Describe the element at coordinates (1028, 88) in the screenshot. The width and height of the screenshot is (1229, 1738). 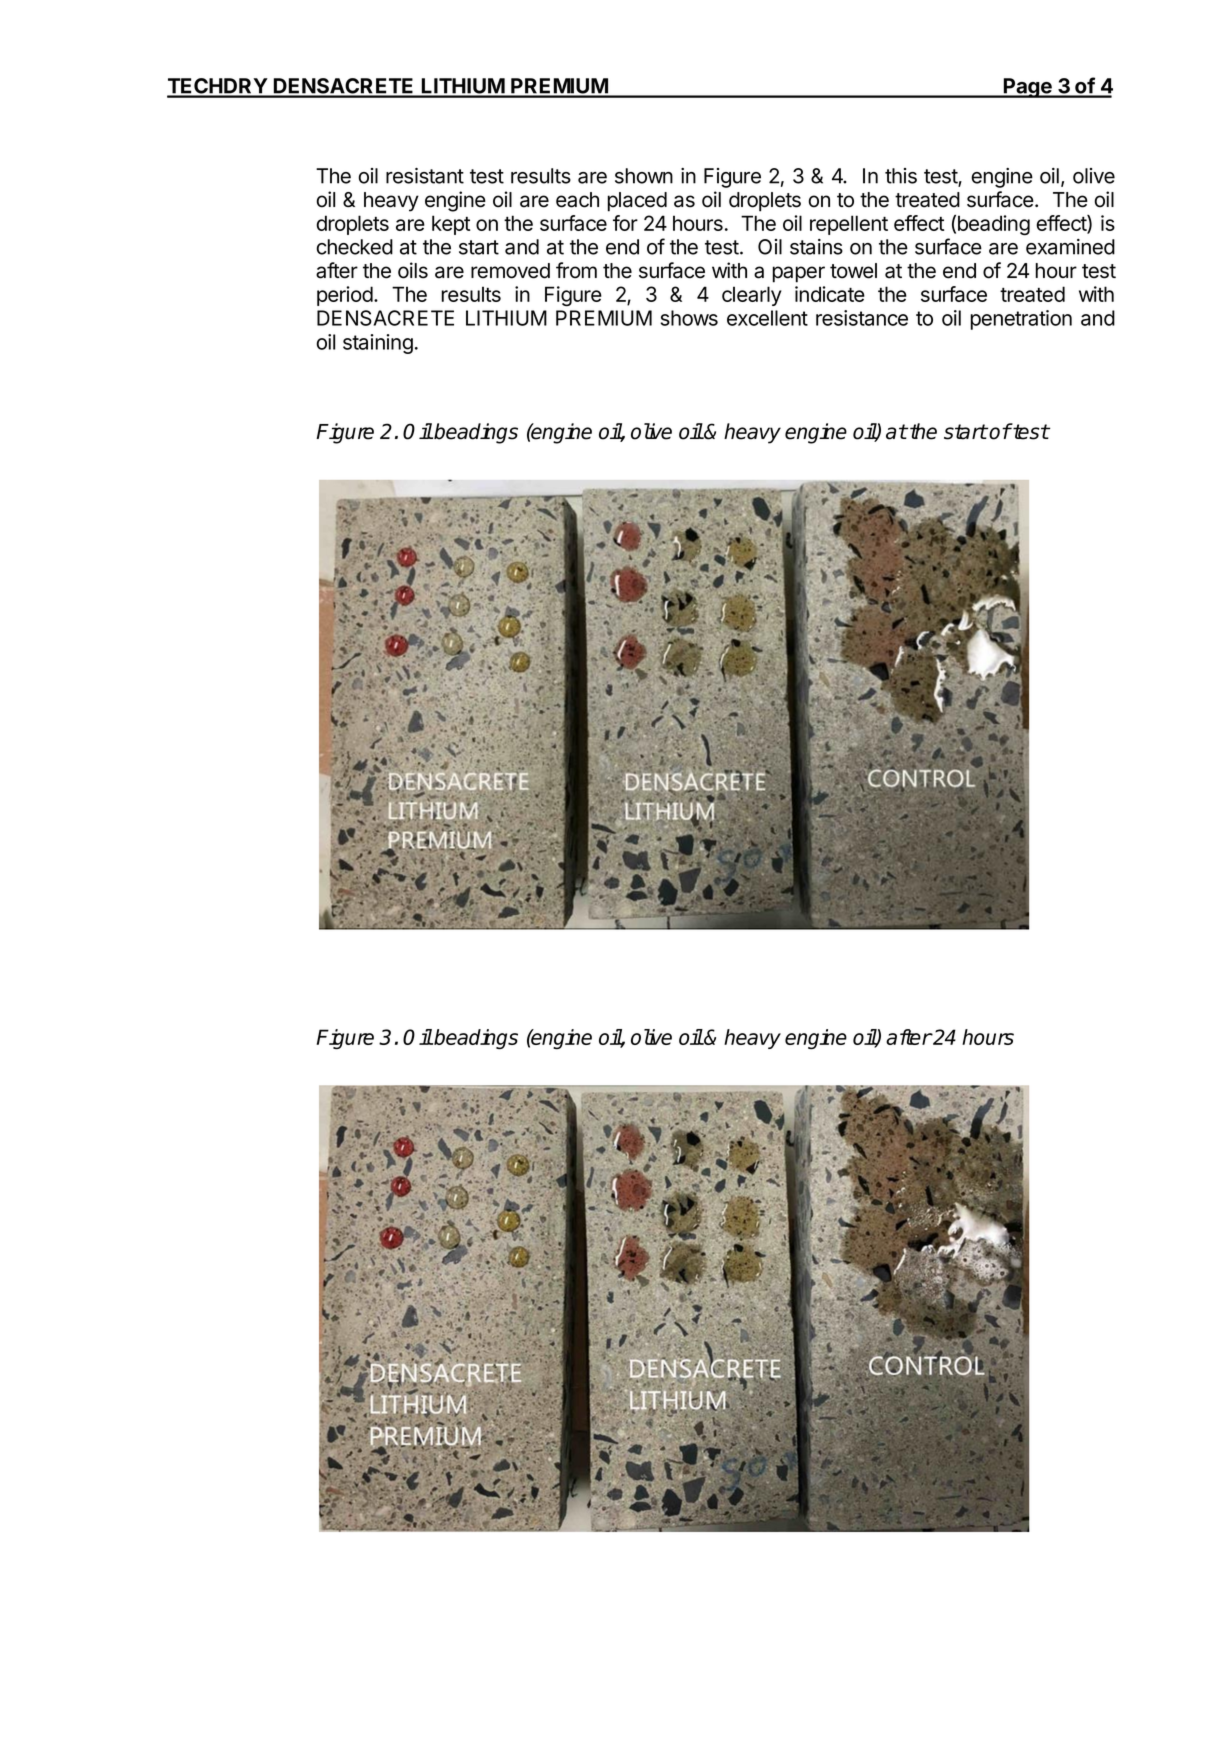
I see `Page` at that location.
